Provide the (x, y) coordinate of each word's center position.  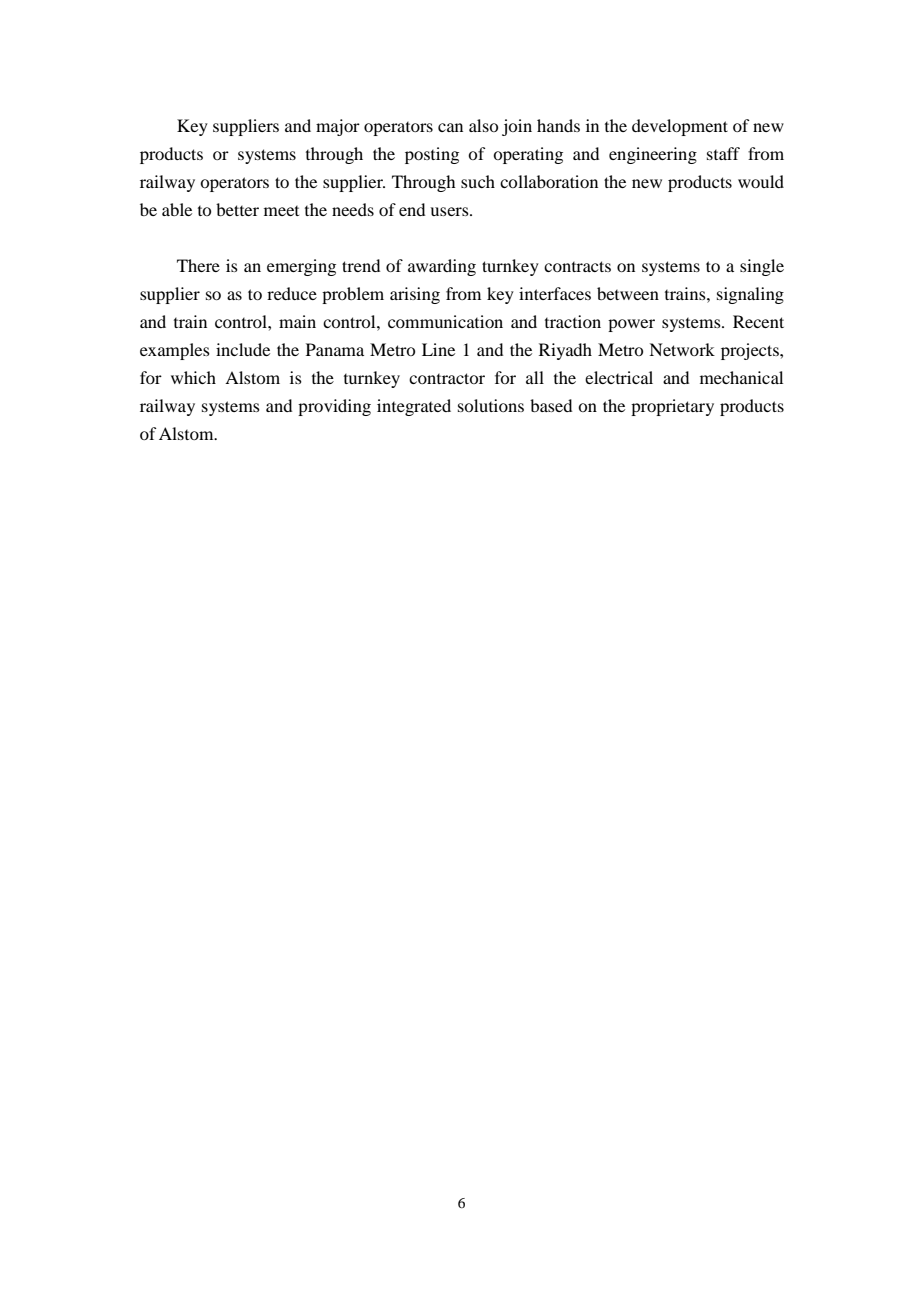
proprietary (672, 407)
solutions (491, 405)
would (761, 181)
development (680, 127)
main (297, 321)
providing (334, 407)
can (450, 127)
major (338, 127)
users (450, 211)
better (237, 209)
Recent (758, 321)
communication (445, 321)
